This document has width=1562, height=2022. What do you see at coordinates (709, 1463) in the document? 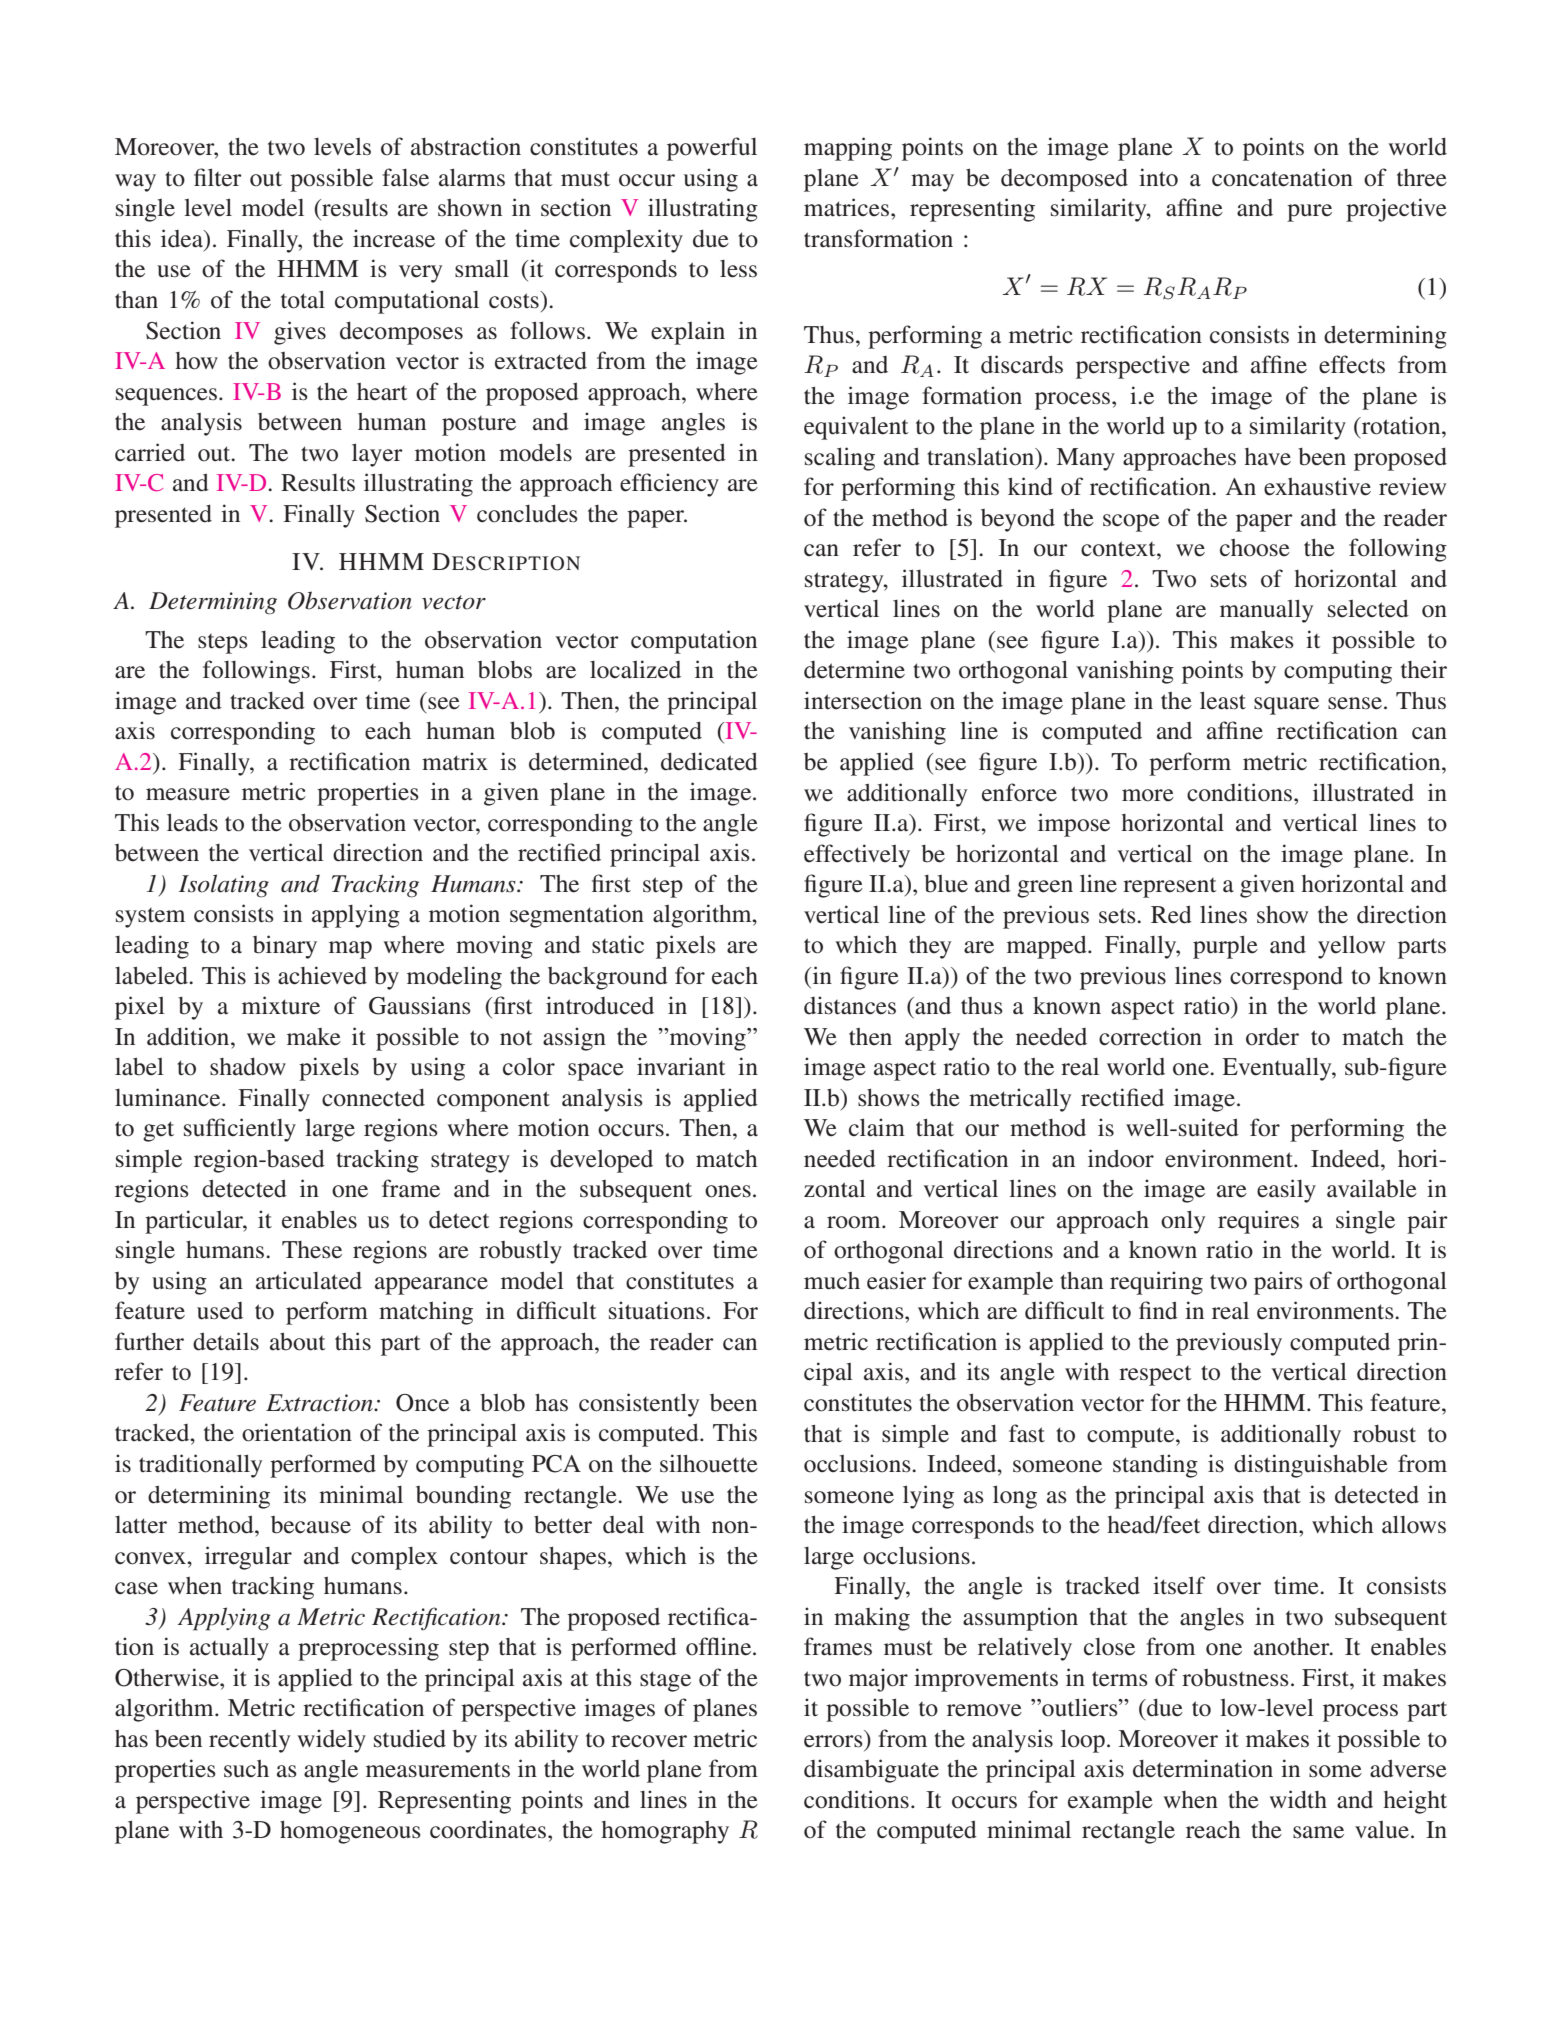
I see `silhouette` at bounding box center [709, 1463].
